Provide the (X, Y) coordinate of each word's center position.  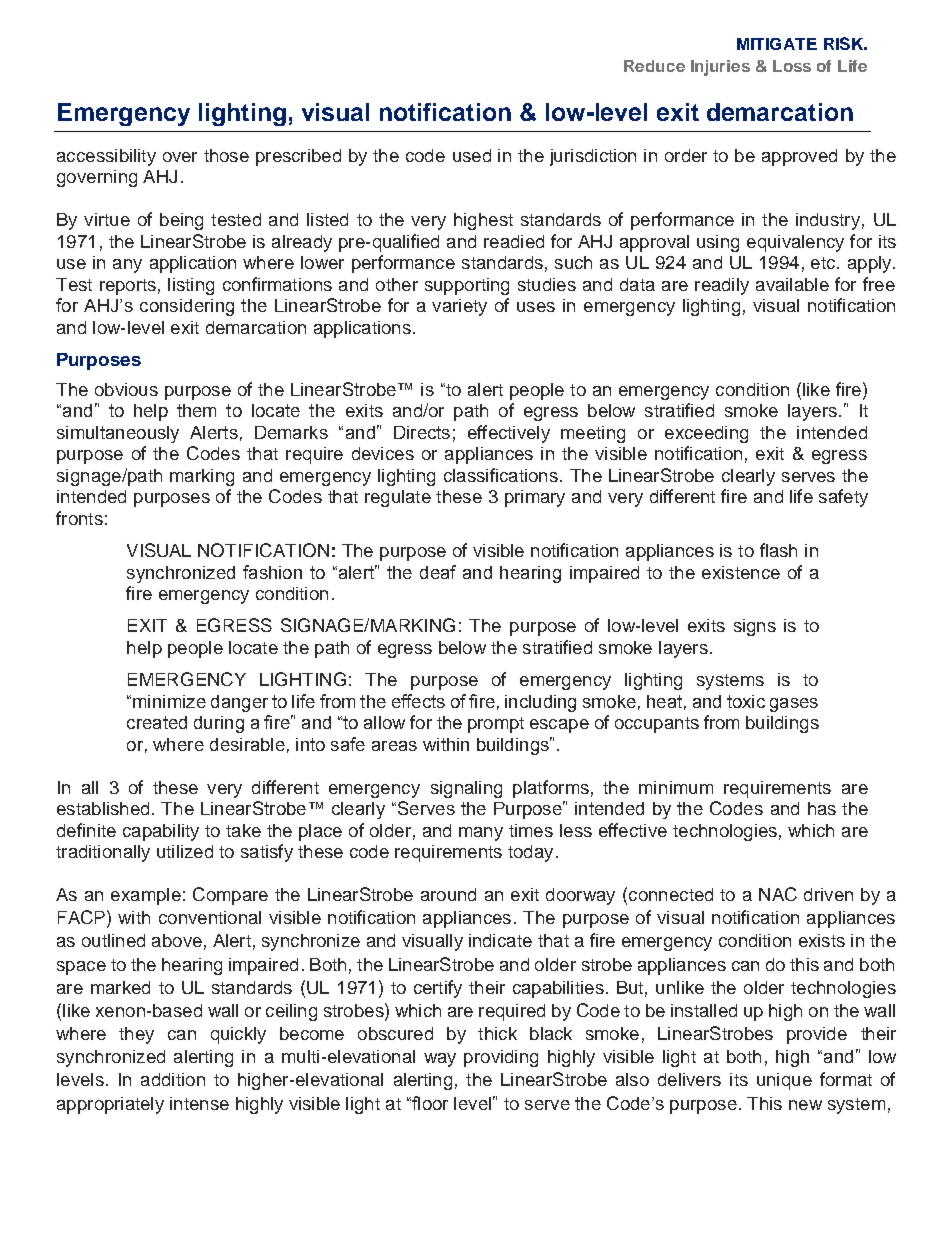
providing (501, 1058)
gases (794, 705)
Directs (422, 432)
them (196, 410)
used (472, 155)
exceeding (706, 434)
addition (173, 1079)
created (157, 722)
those (226, 155)
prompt (496, 725)
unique (784, 1081)
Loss (792, 66)
